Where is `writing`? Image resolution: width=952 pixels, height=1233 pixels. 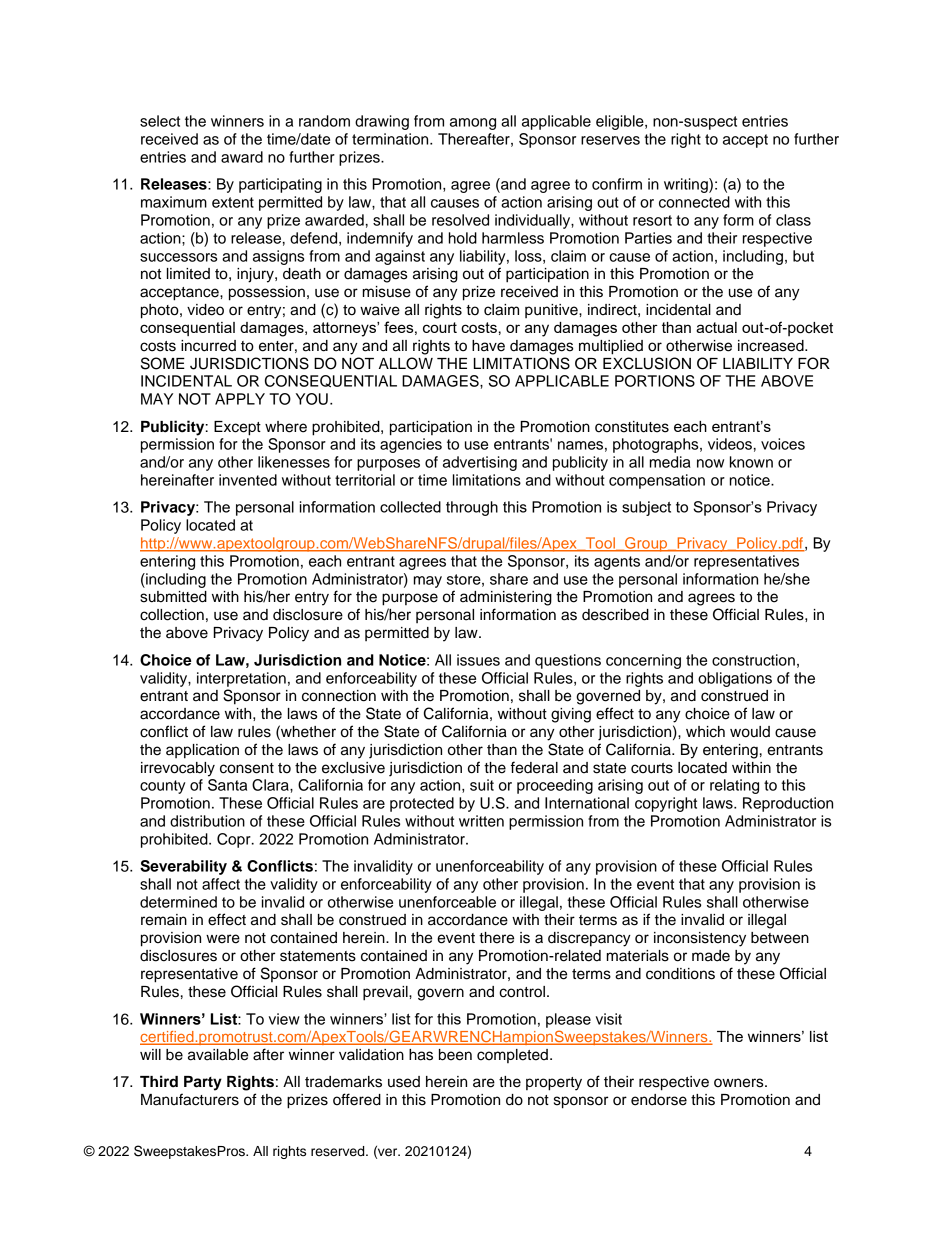 writing is located at coordinates (687, 185).
